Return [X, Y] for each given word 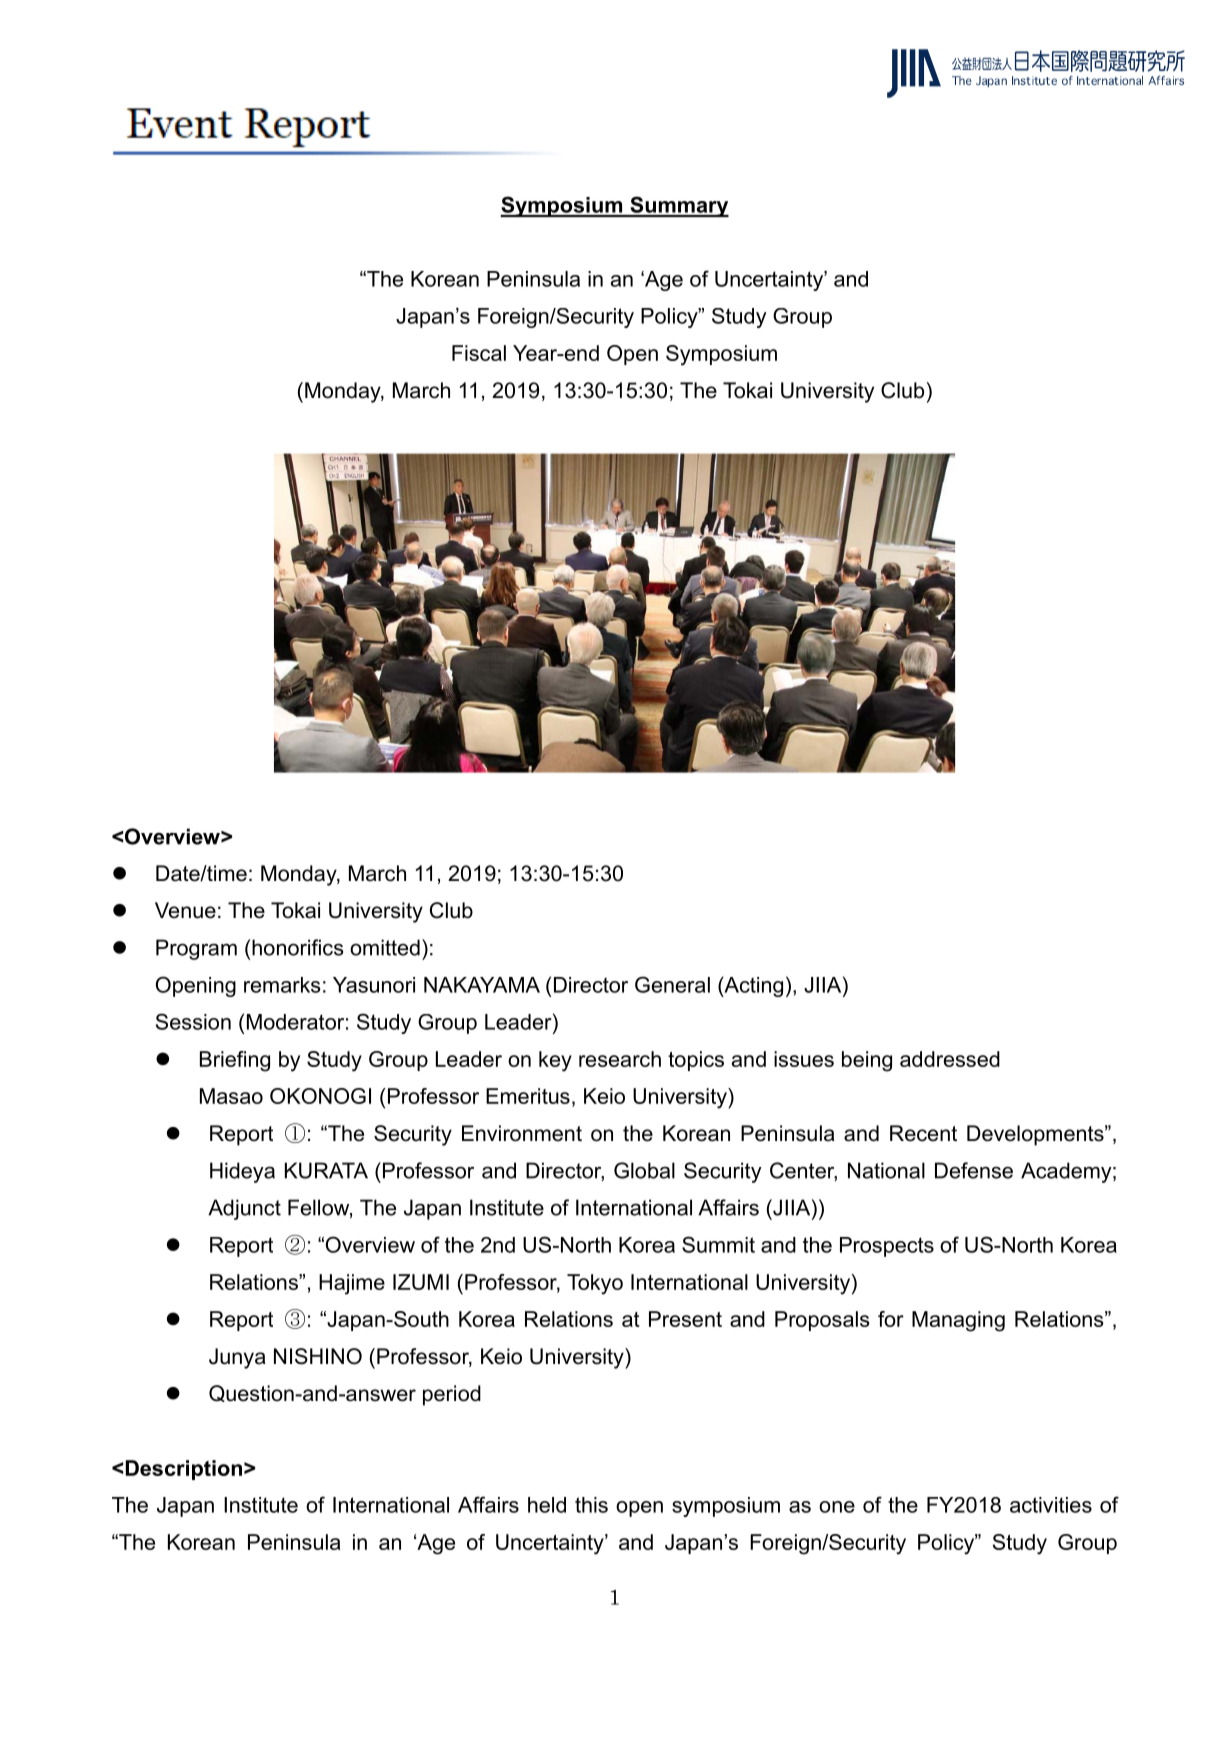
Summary [678, 206]
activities [1051, 1505]
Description [184, 1470]
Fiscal [479, 353]
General [672, 984]
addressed [950, 1059]
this [591, 1505]
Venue [185, 910]
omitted [385, 947]
